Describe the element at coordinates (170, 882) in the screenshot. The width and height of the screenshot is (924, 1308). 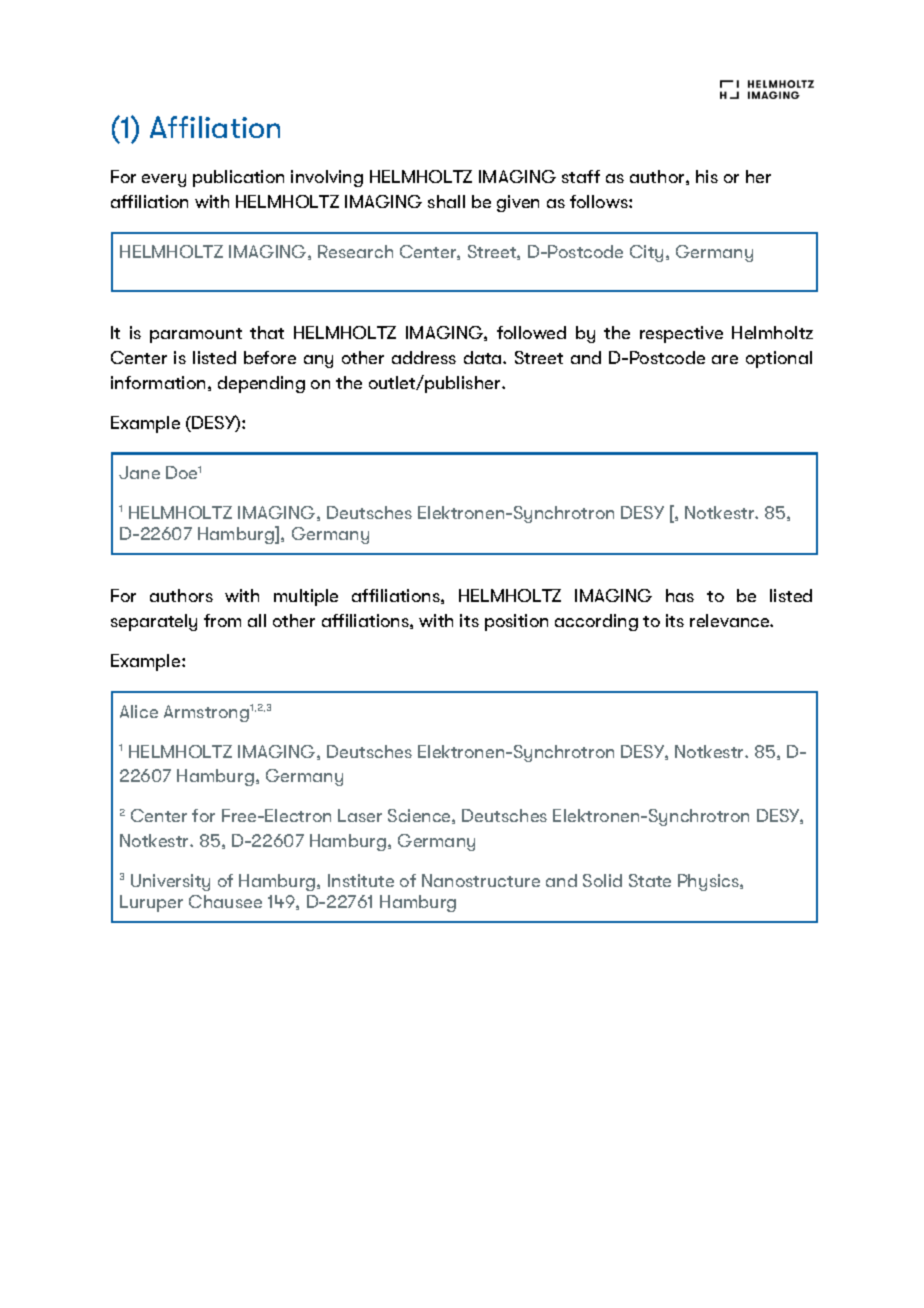
I see `University` at that location.
